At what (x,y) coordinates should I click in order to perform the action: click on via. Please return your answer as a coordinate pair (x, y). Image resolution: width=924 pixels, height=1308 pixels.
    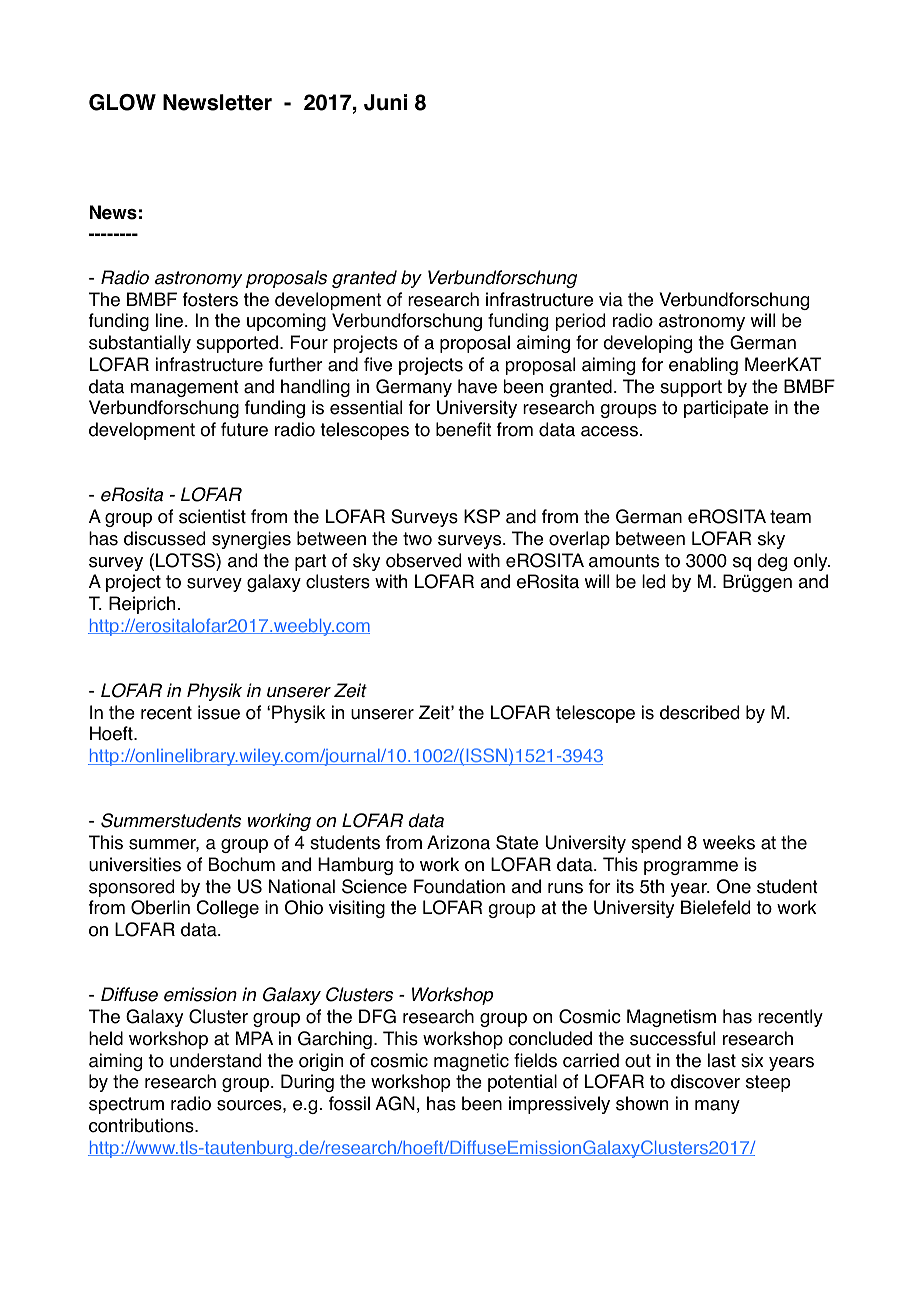
    Looking at the image, I should click on (611, 299).
